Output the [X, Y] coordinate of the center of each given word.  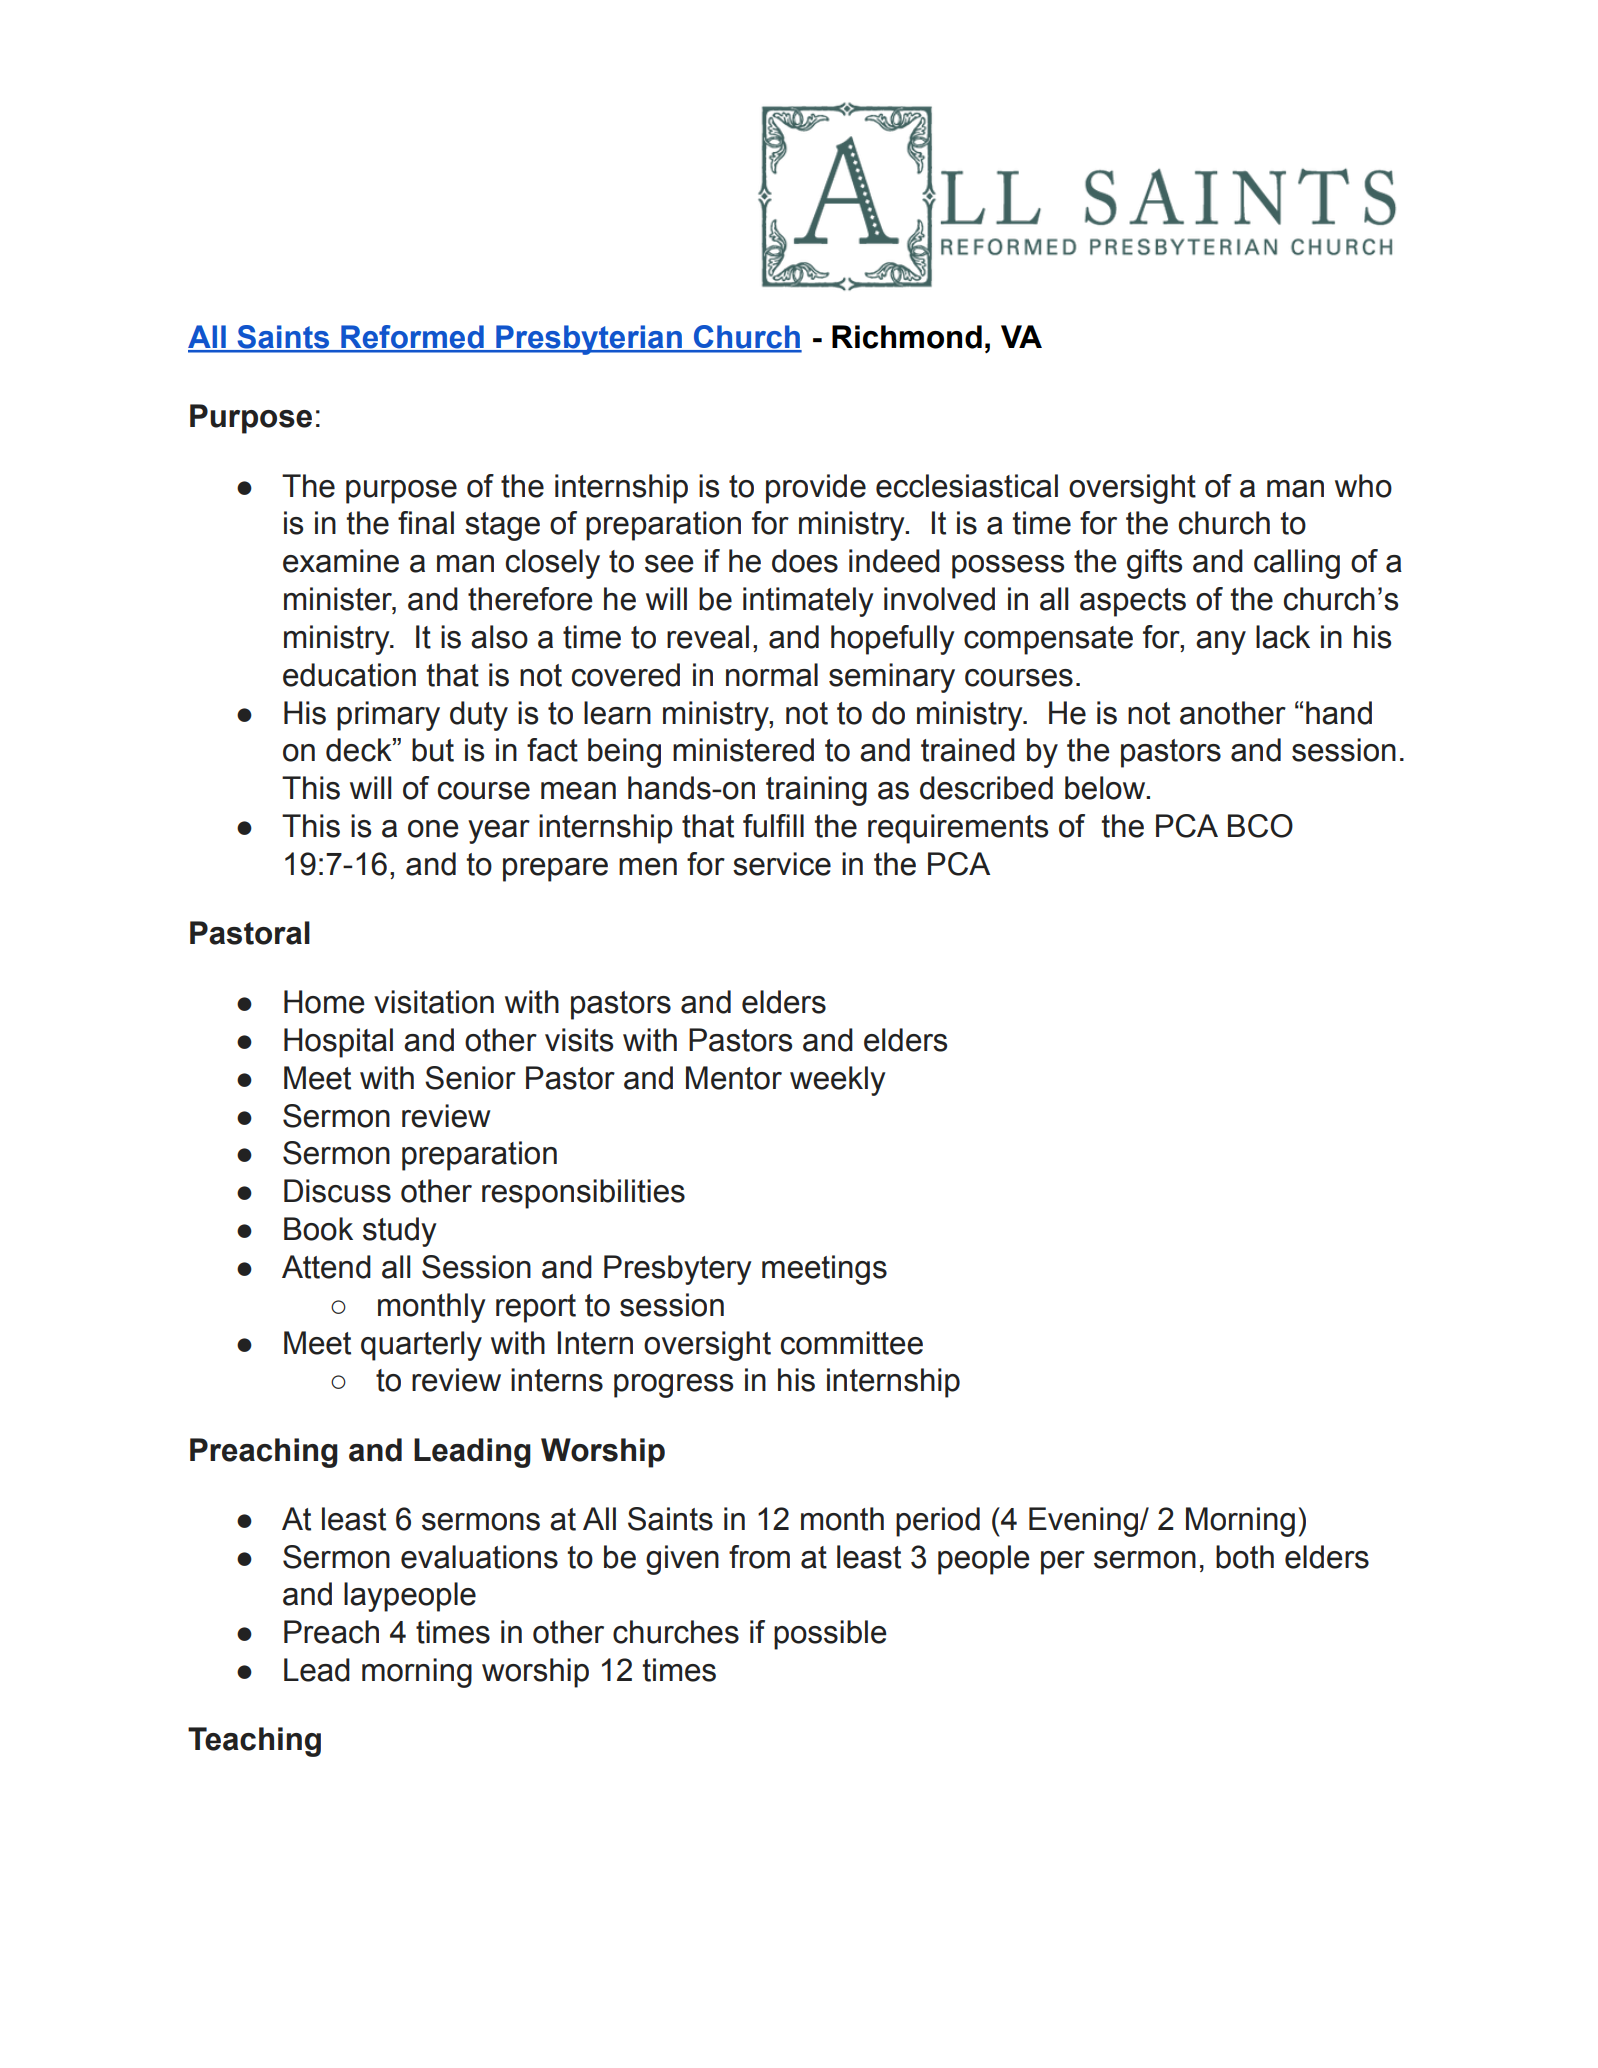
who [1363, 486]
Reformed [412, 338]
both [1245, 1557]
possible [830, 1635]
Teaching [254, 1742]
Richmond [907, 337]
